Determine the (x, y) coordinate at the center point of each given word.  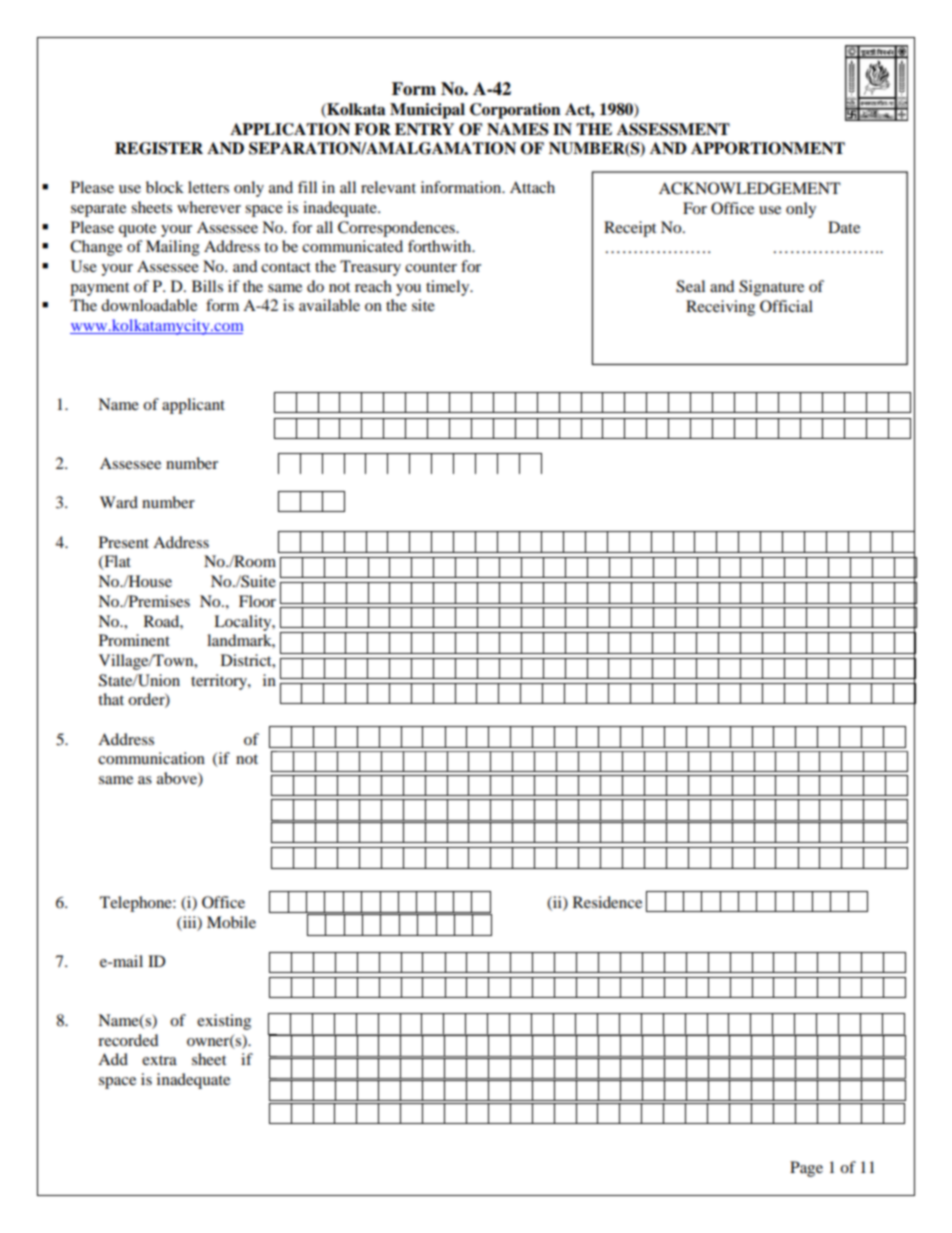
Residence (607, 902)
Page (806, 1169)
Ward (119, 502)
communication (151, 758)
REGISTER (159, 148)
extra (159, 1060)
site (423, 305)
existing (224, 1022)
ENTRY (424, 129)
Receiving (720, 308)
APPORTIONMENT (768, 148)
